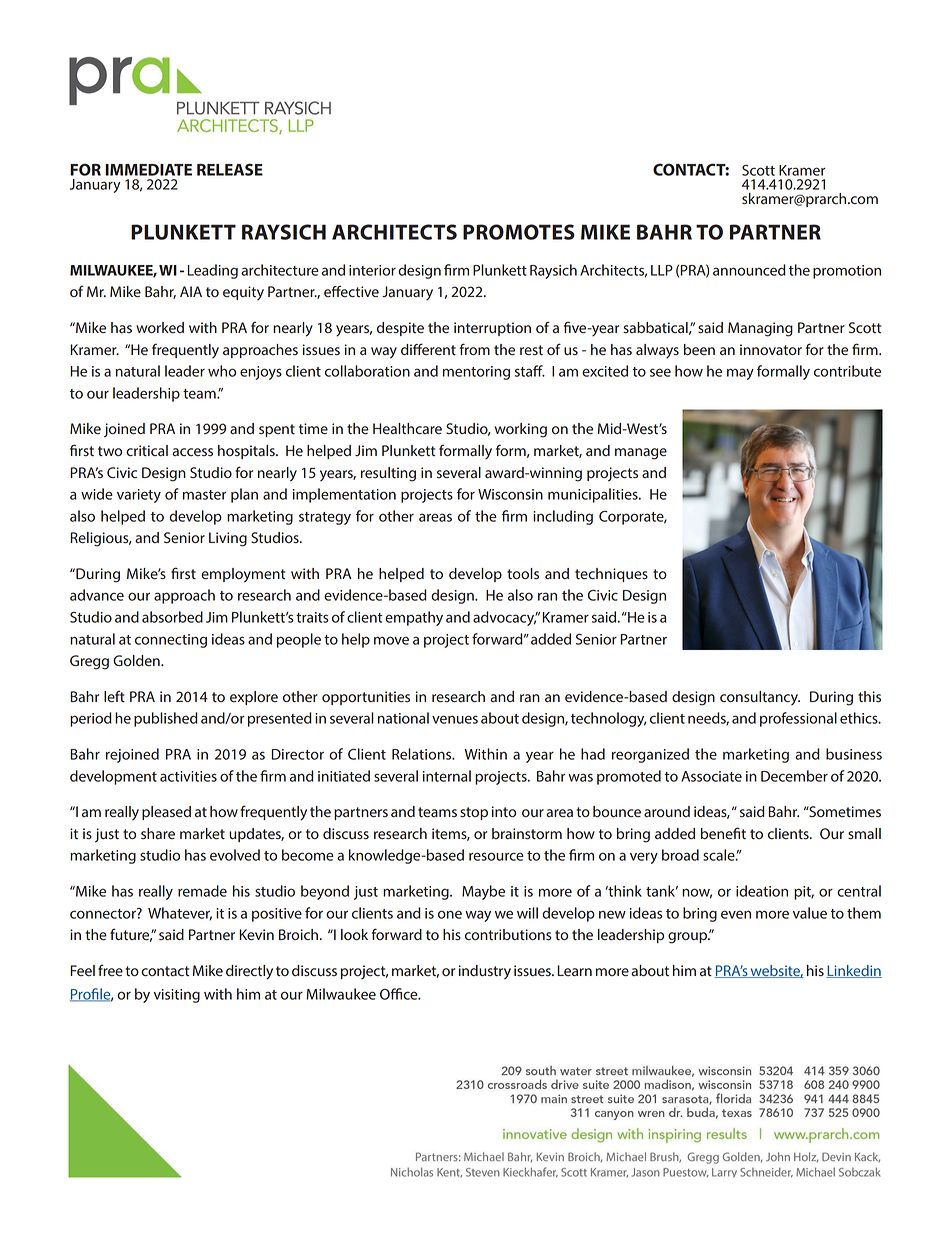 This screenshot has width=952, height=1233. What do you see at coordinates (854, 971) in the screenshot?
I see `Linkedin` at bounding box center [854, 971].
